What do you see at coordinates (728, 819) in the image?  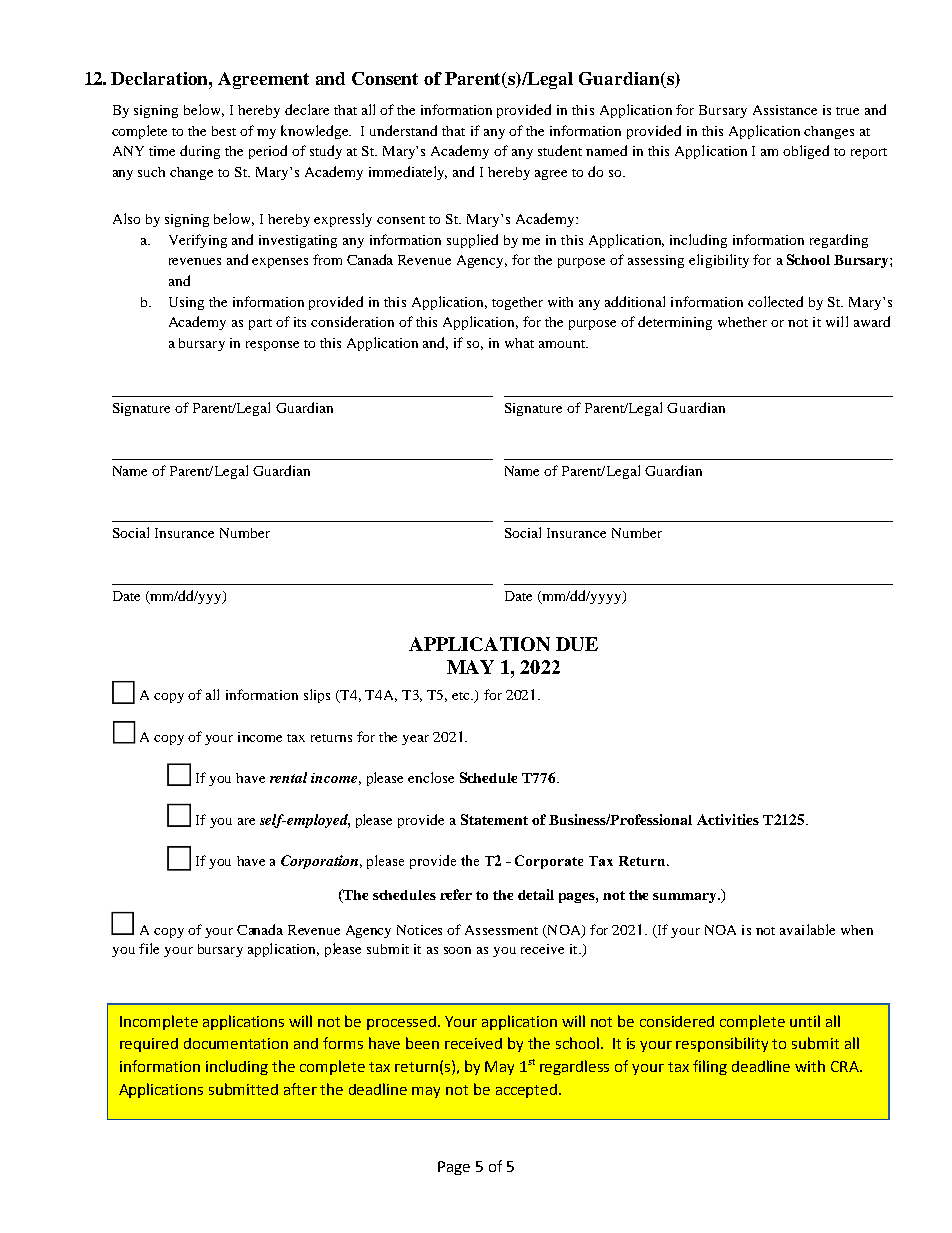 I see `Activities` at bounding box center [728, 819].
